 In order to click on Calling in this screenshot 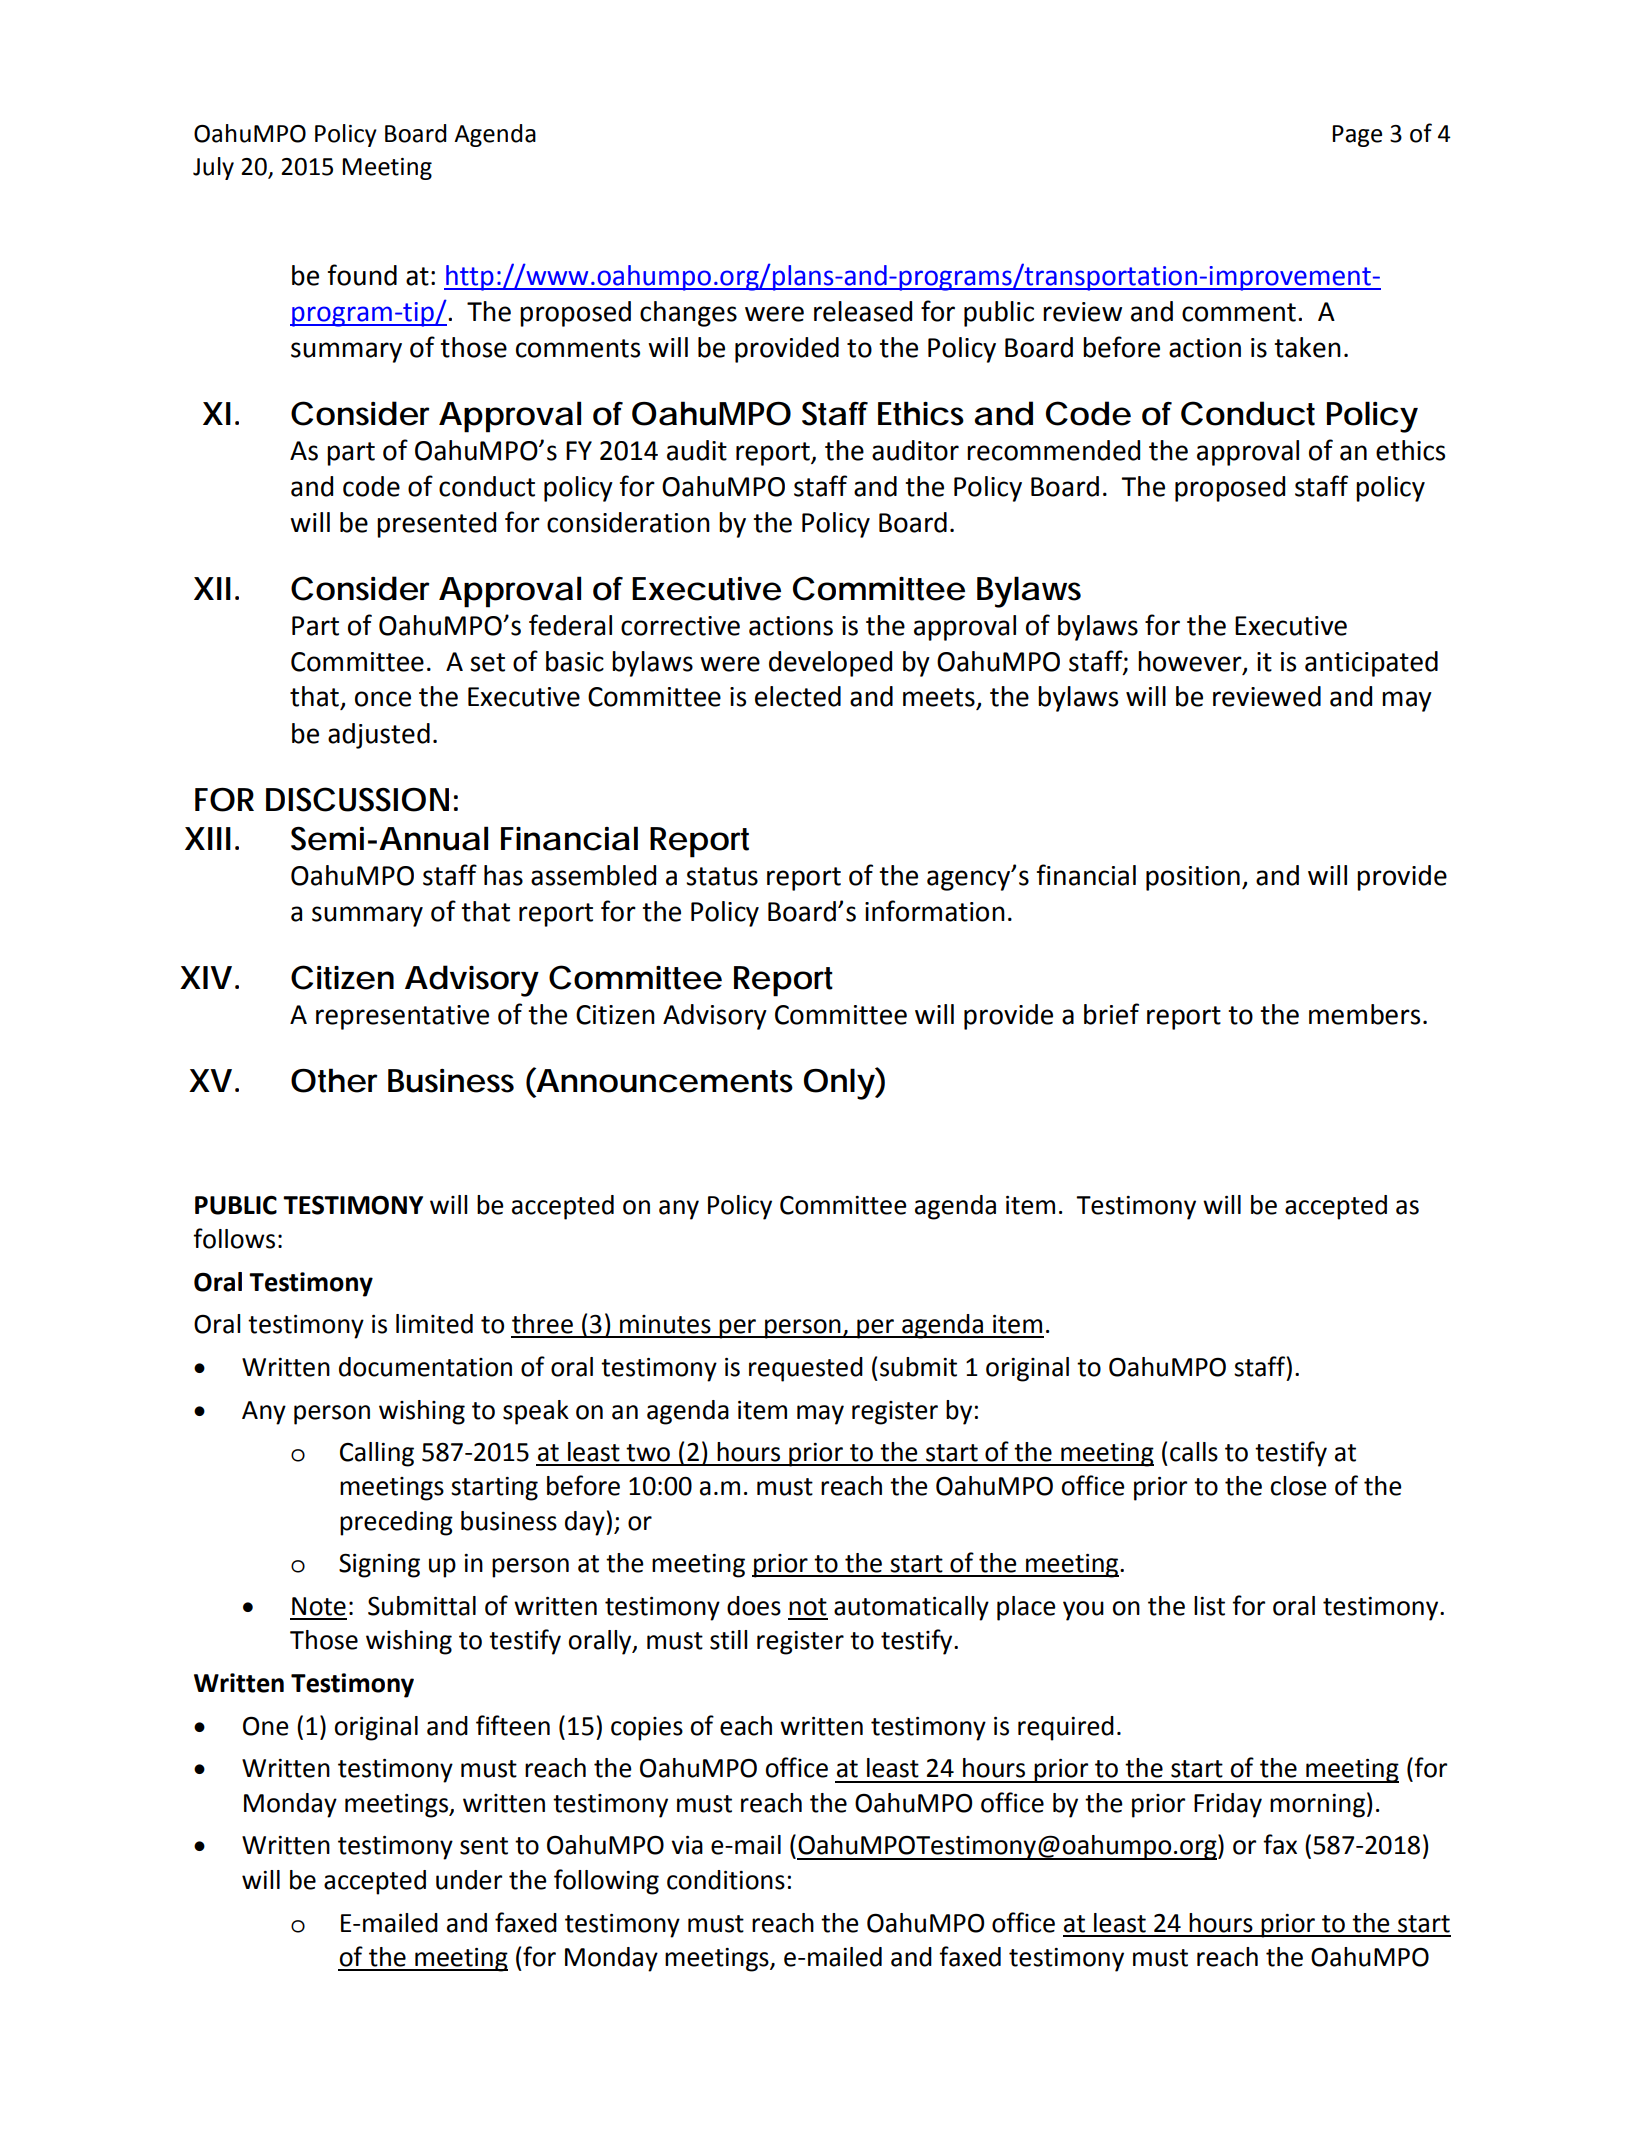, I will do `click(377, 1454)`.
